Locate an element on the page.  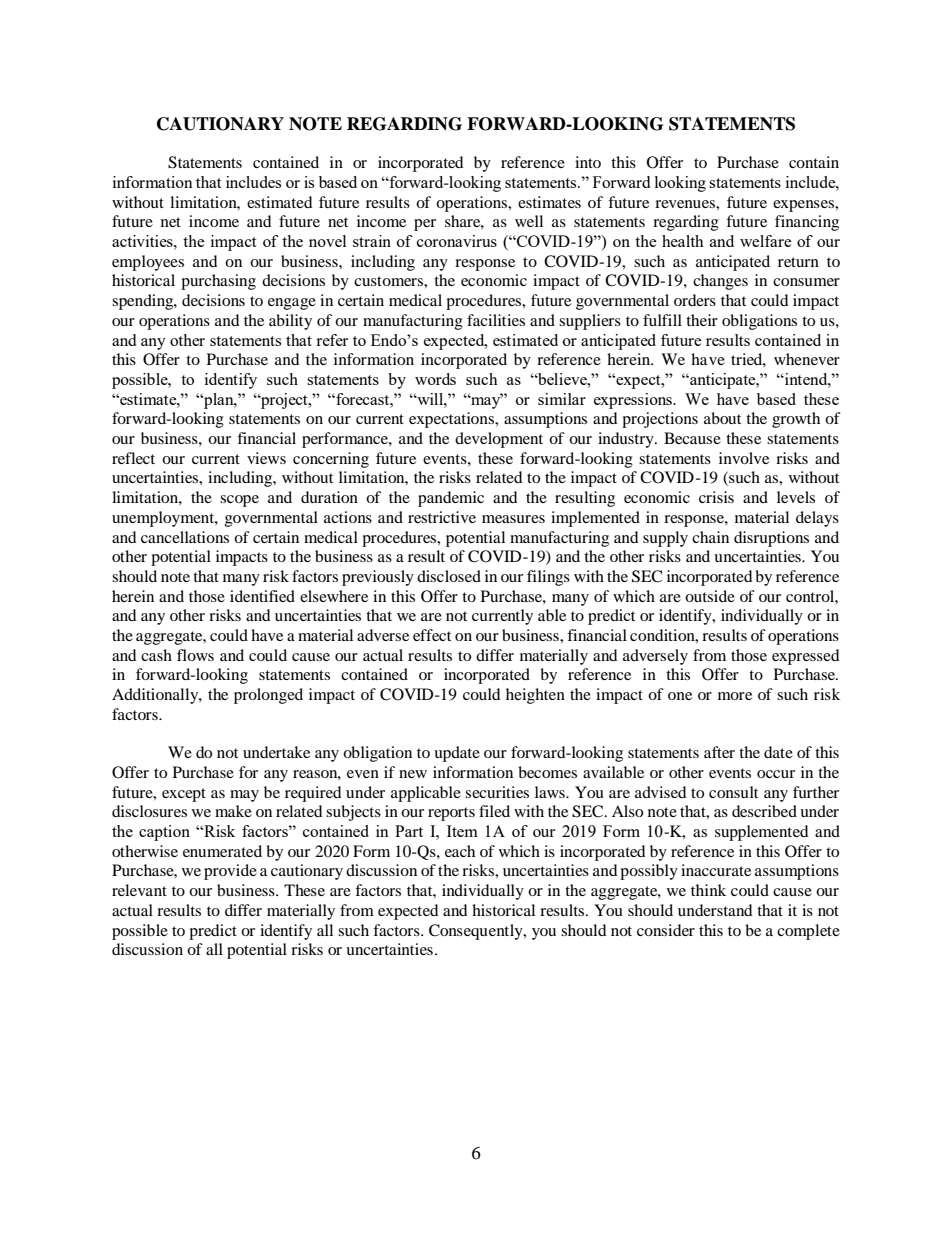
financing is located at coordinates (807, 223).
